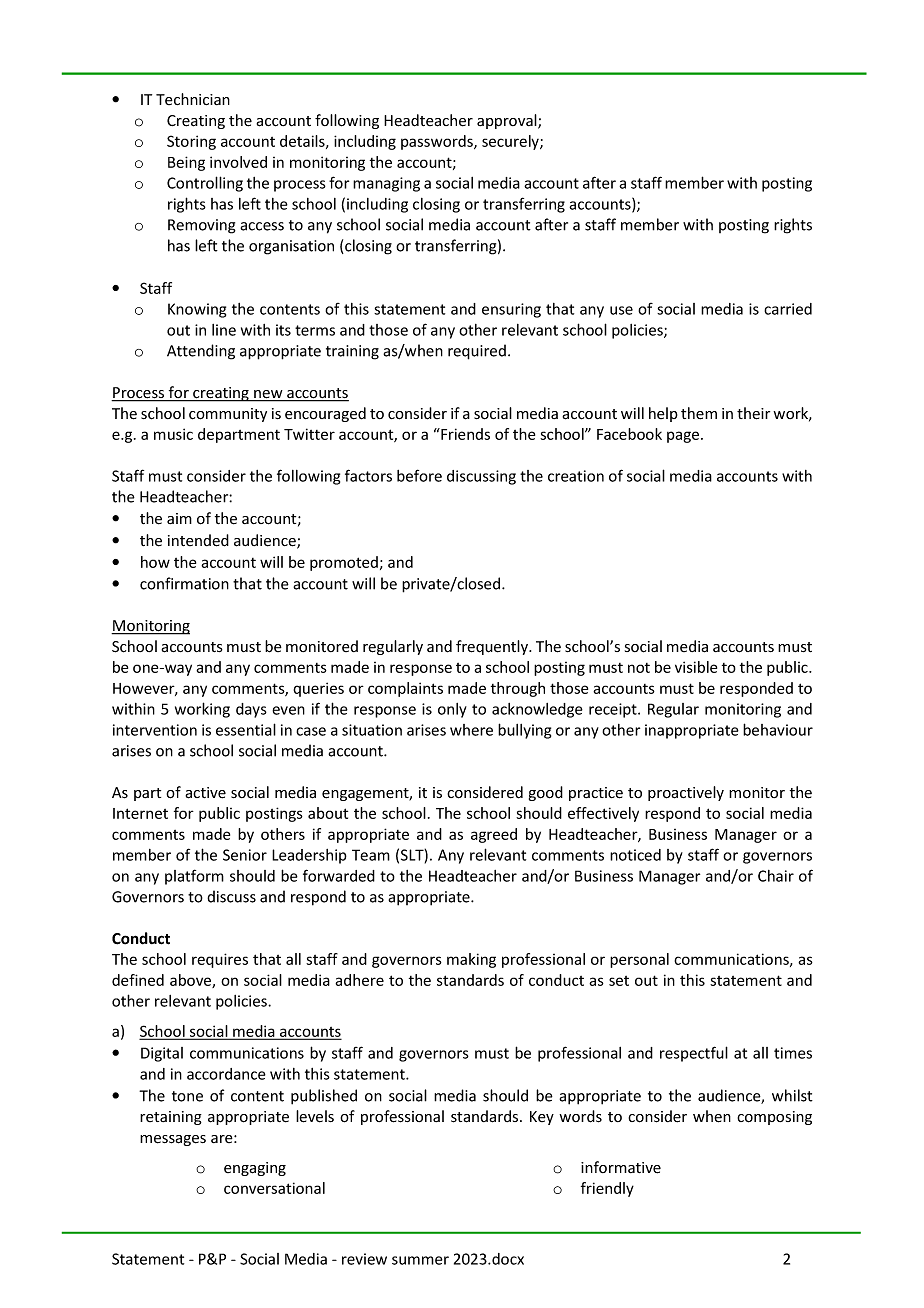  Describe the element at coordinates (639, 960) in the screenshot. I see `personal` at that location.
